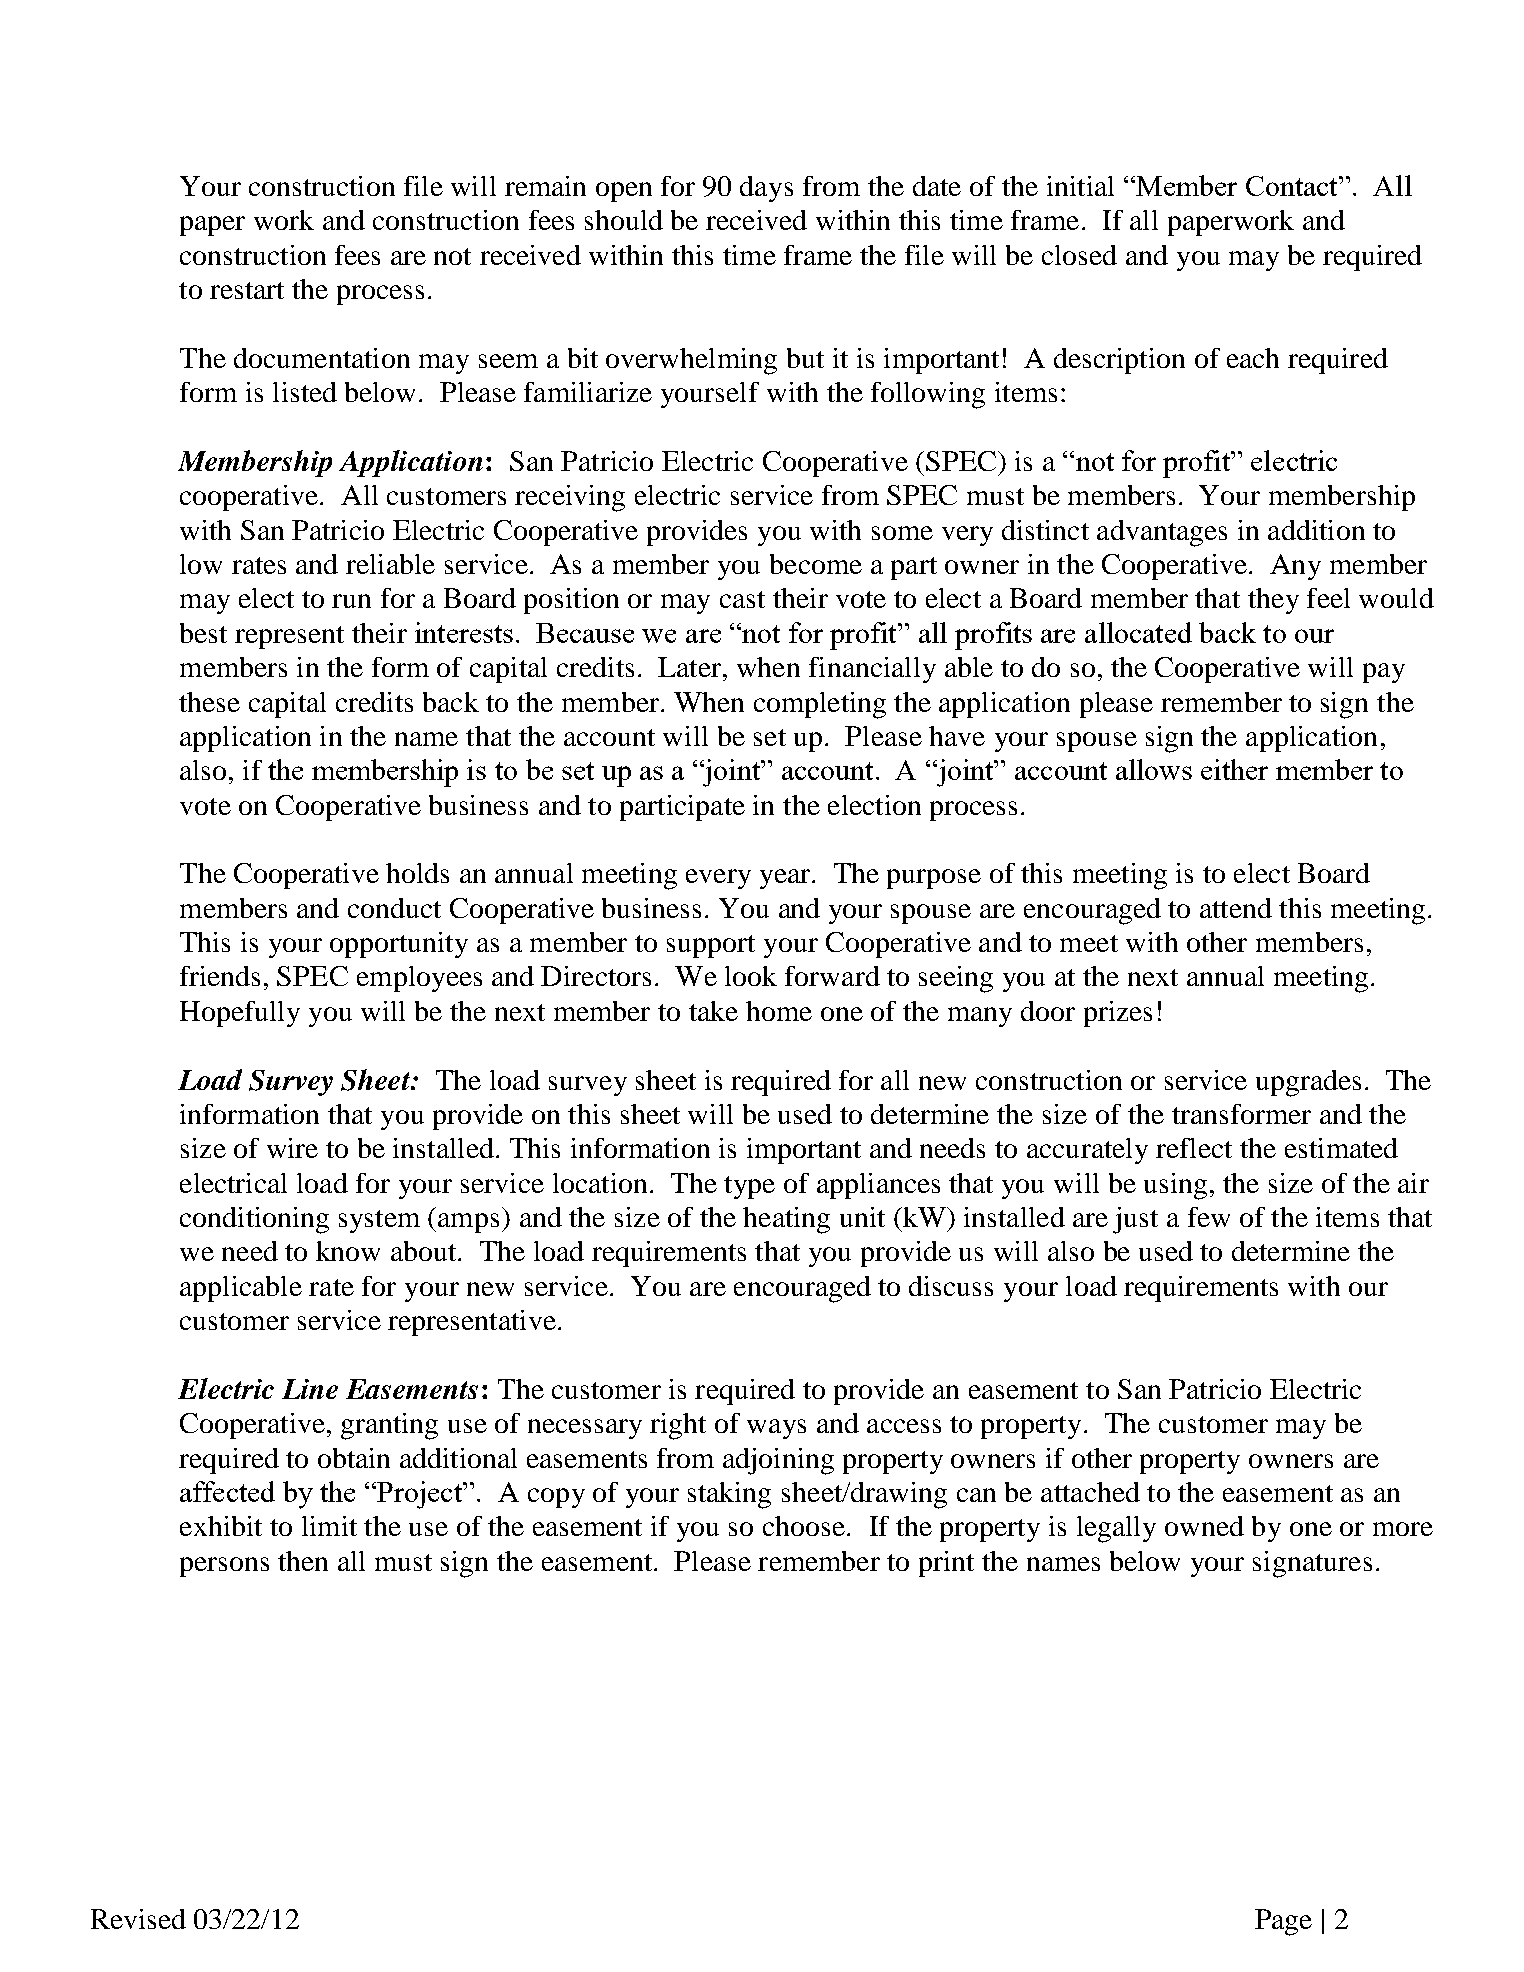 Image resolution: width=1524 pixels, height=1972 pixels. What do you see at coordinates (946, 1564) in the screenshot?
I see `print` at bounding box center [946, 1564].
